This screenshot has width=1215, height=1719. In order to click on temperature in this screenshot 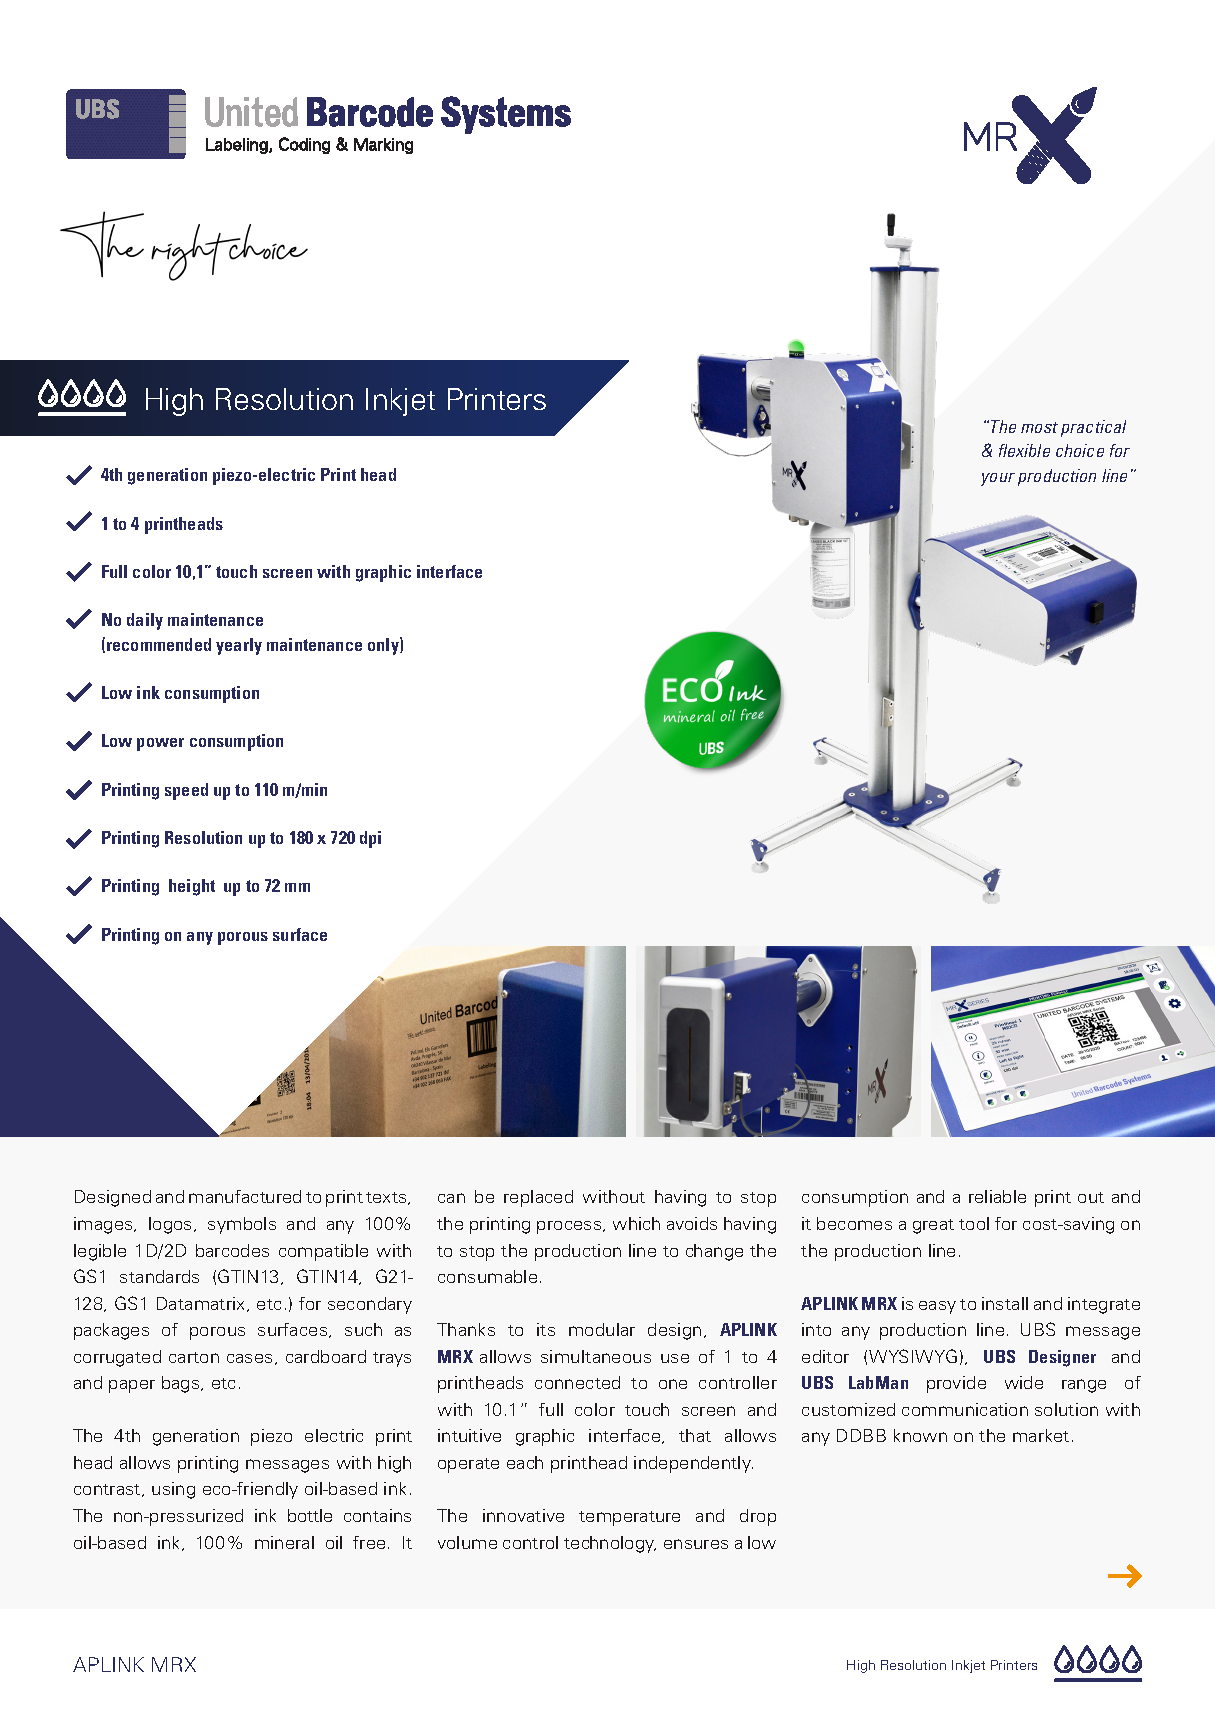, I will do `click(629, 1518)`.
